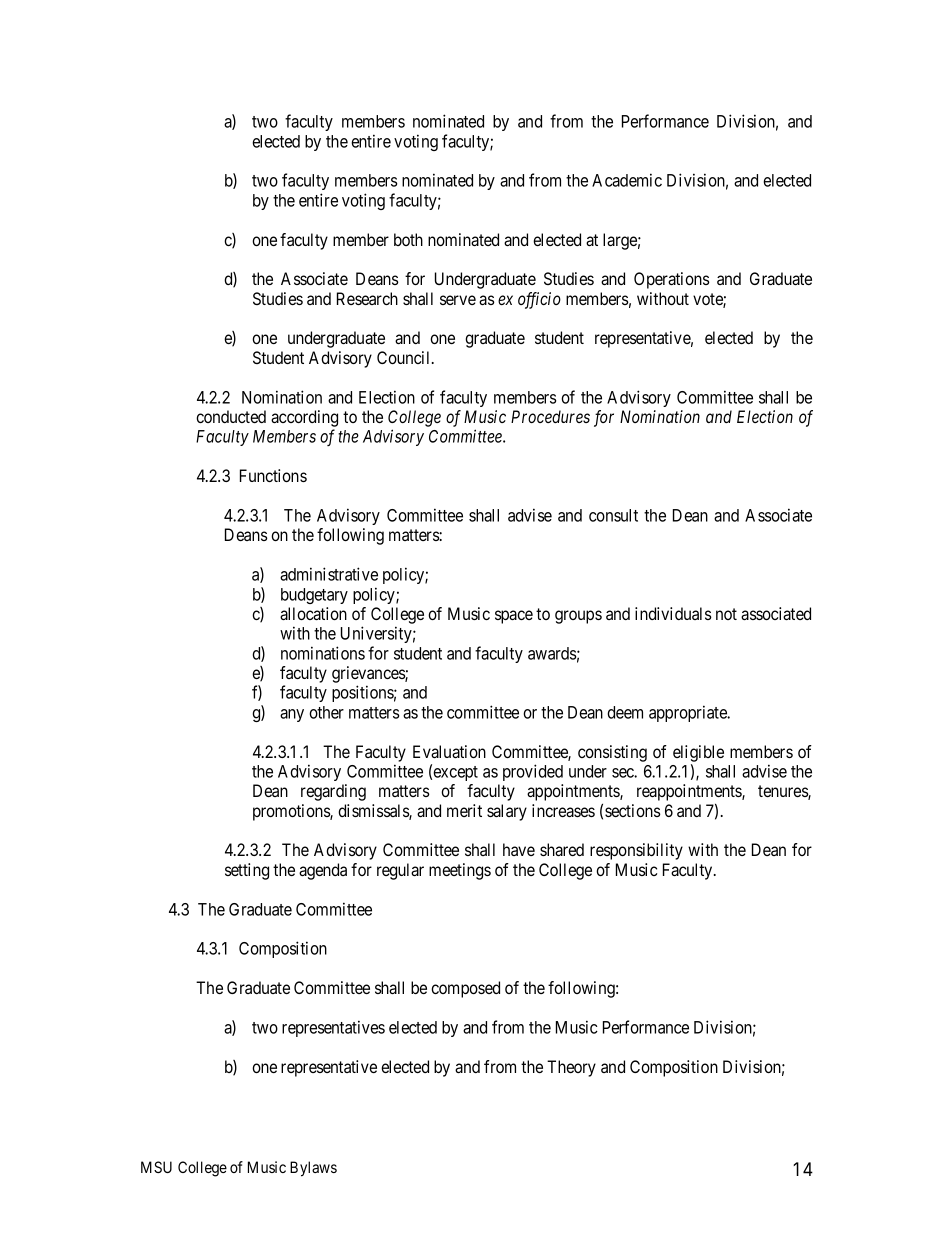 Image resolution: width=952 pixels, height=1233 pixels. I want to click on appropriate, so click(689, 713).
